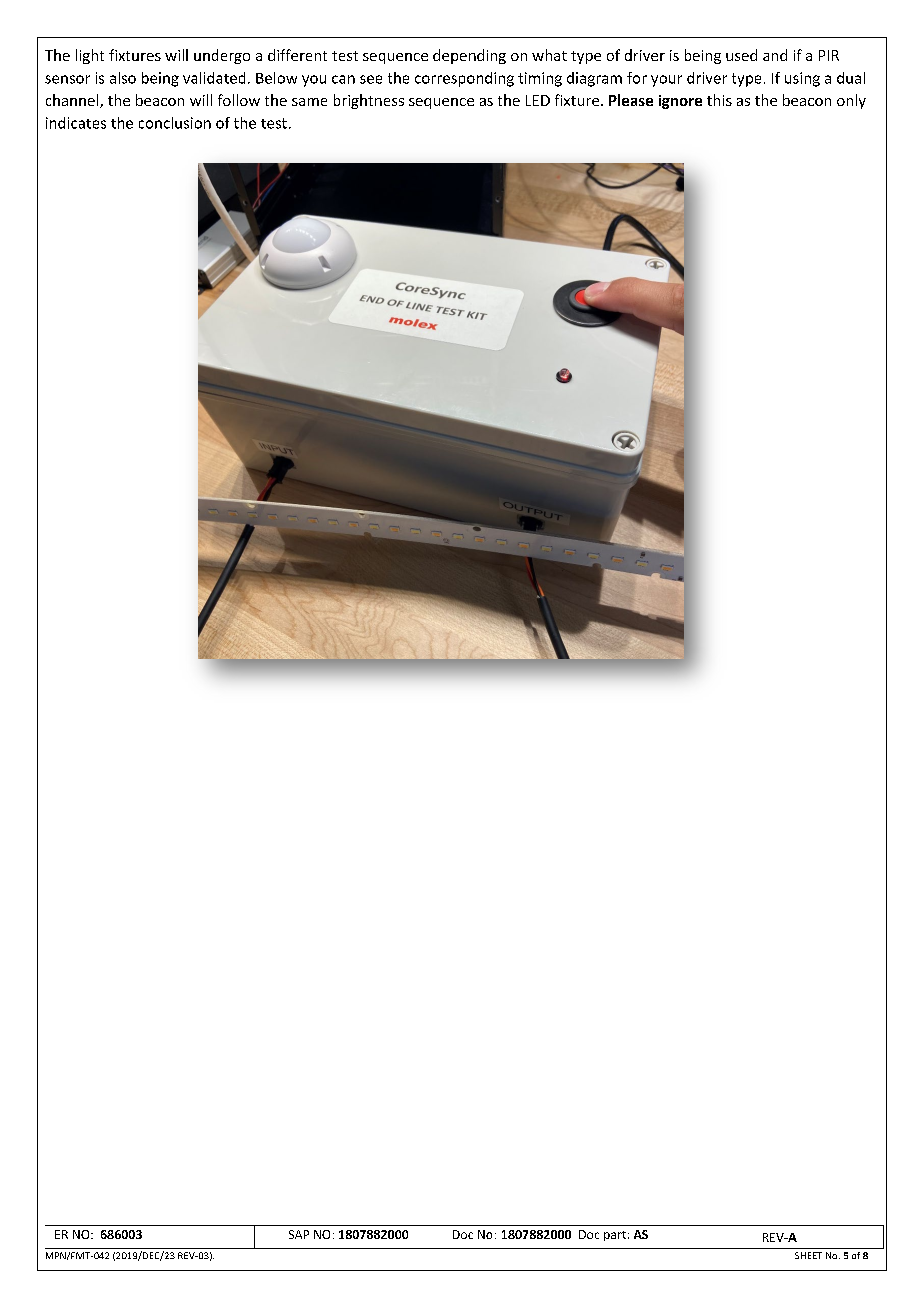  Describe the element at coordinates (76, 123) in the screenshot. I see `indicates` at that location.
